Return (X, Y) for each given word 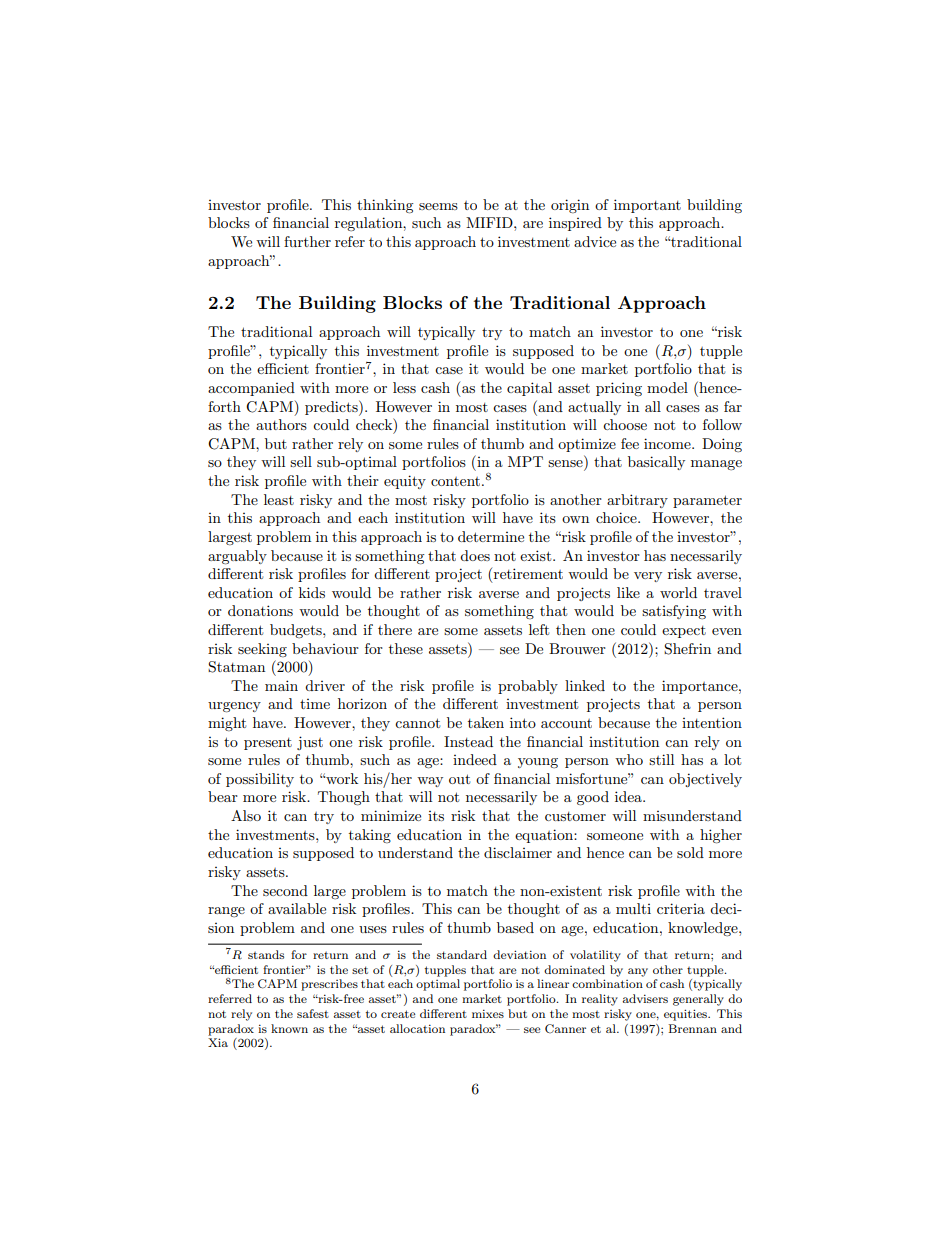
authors (281, 424)
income (668, 443)
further (307, 241)
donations (260, 610)
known (289, 1028)
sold (690, 852)
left (539, 629)
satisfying (674, 612)
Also (246, 815)
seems (438, 206)
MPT (525, 461)
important (647, 206)
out (459, 779)
